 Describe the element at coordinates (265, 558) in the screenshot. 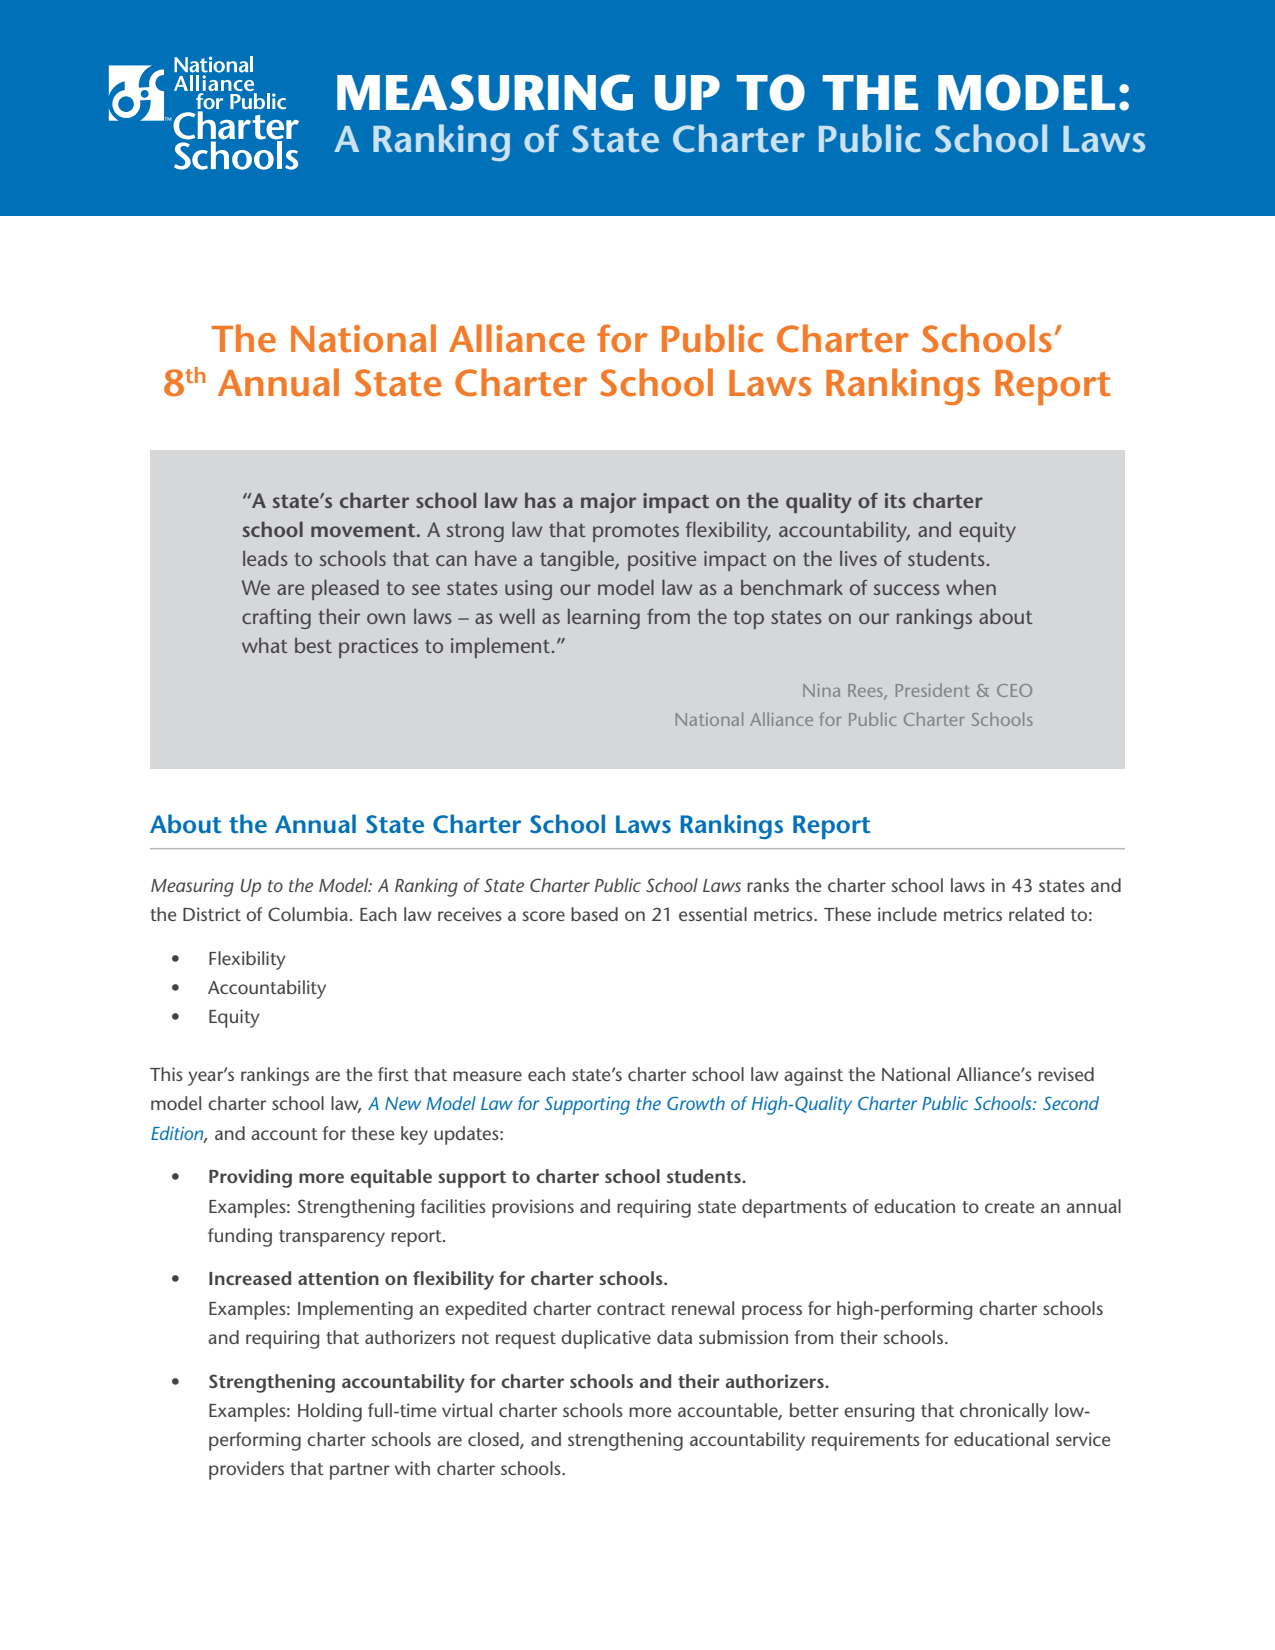

I see `leads` at that location.
